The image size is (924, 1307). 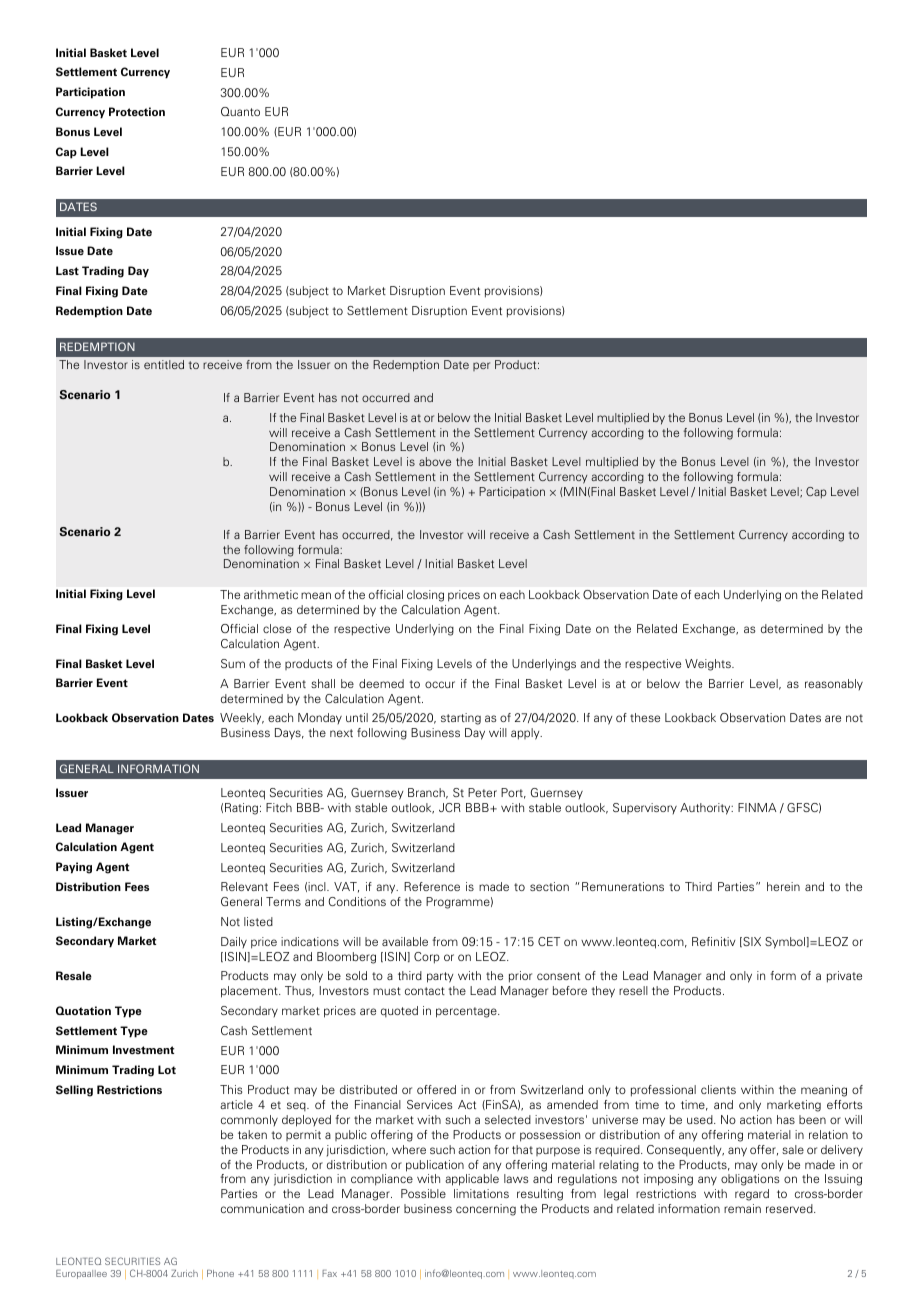 I want to click on Protection, so click(x=137, y=111).
